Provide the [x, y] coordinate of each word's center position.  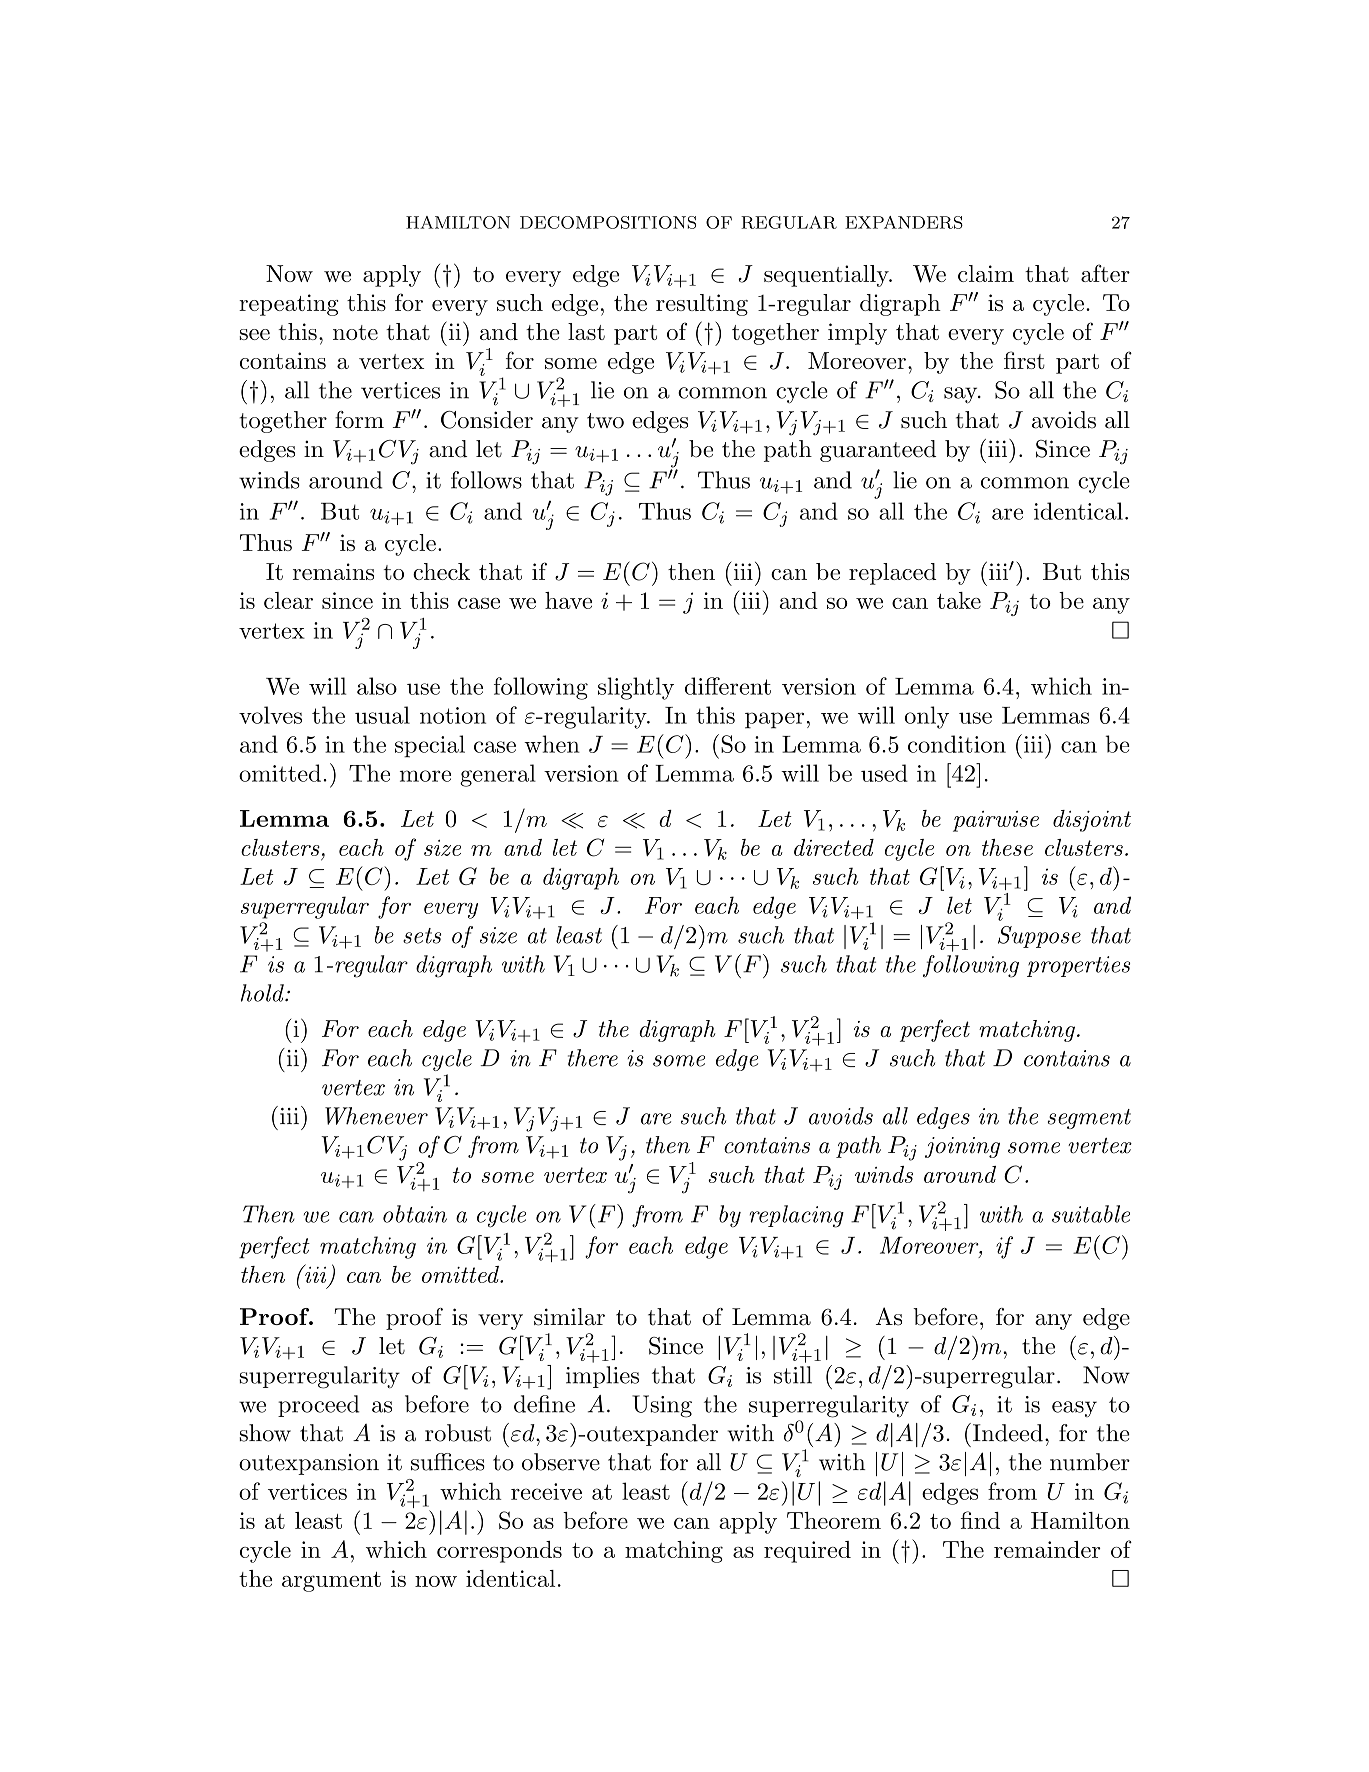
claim [986, 273]
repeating [288, 305]
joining [962, 1147]
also [377, 686]
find [980, 1520]
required [807, 1552]
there [593, 1058]
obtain [415, 1214]
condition [957, 744]
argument [331, 1582]
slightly [636, 688]
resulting [702, 305]
